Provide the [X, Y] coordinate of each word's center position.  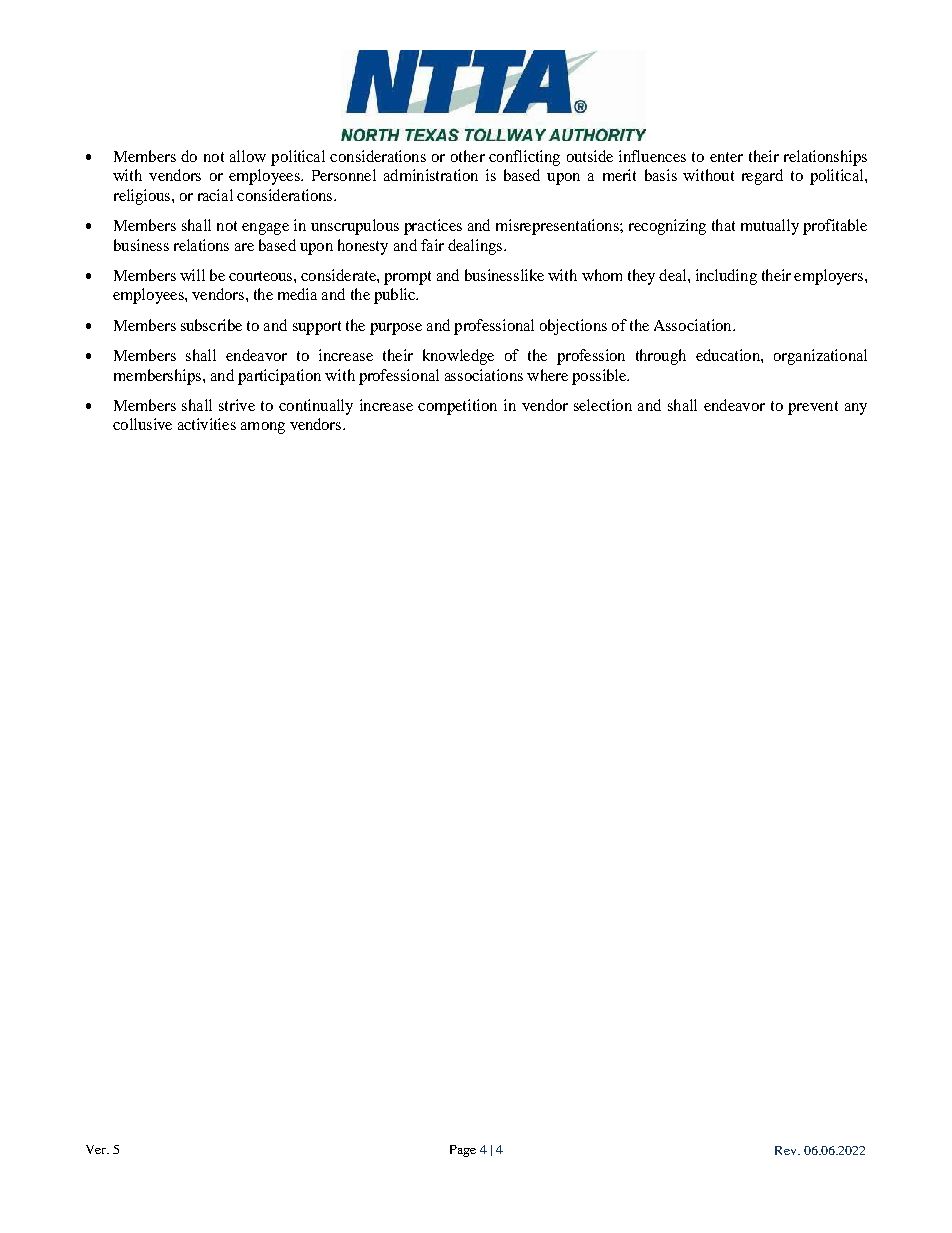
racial [215, 195]
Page [463, 1151]
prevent [813, 408]
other [468, 156]
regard [762, 177]
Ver [97, 1149]
